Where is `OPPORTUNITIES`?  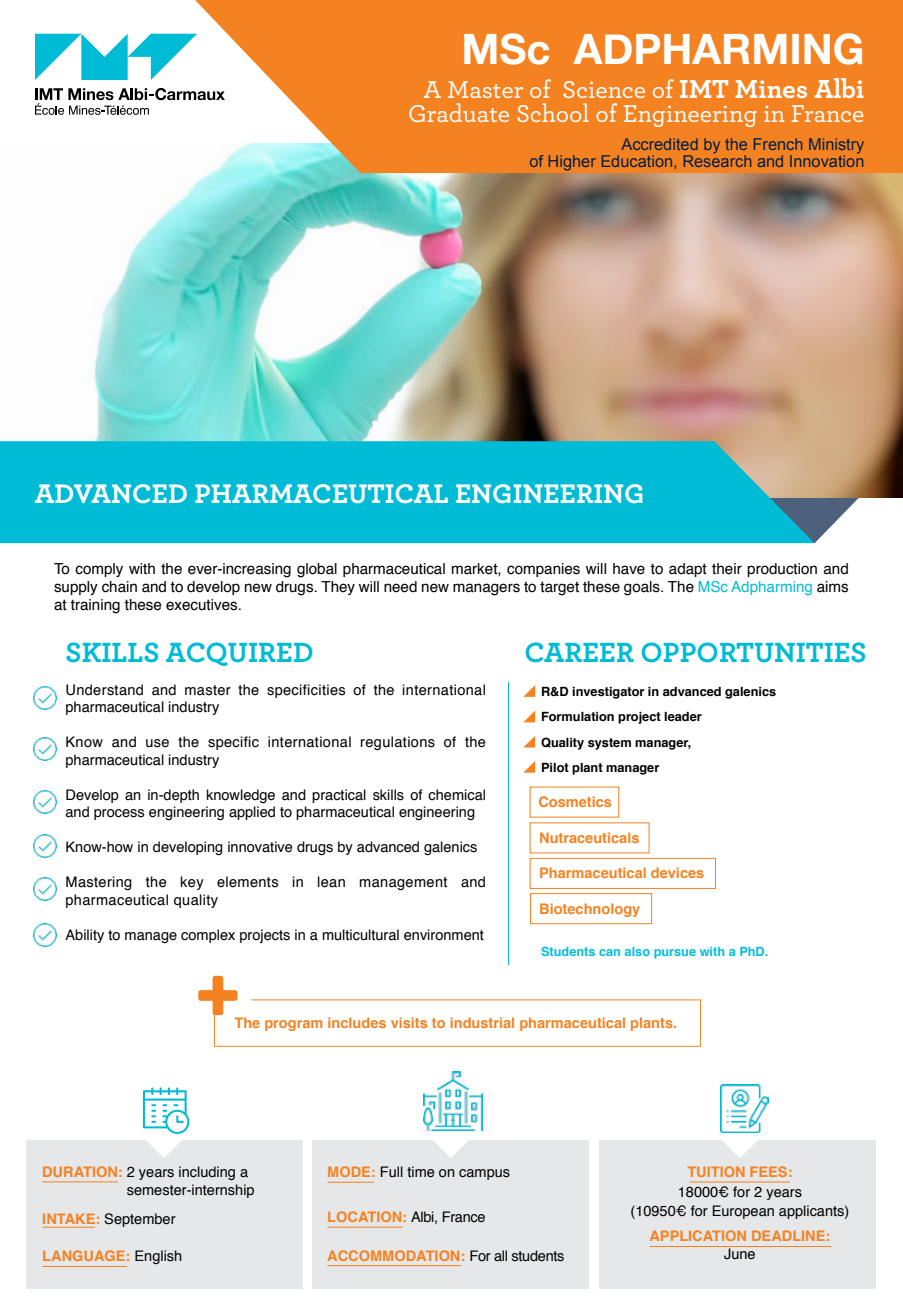 OPPORTUNITIES is located at coordinates (753, 652).
